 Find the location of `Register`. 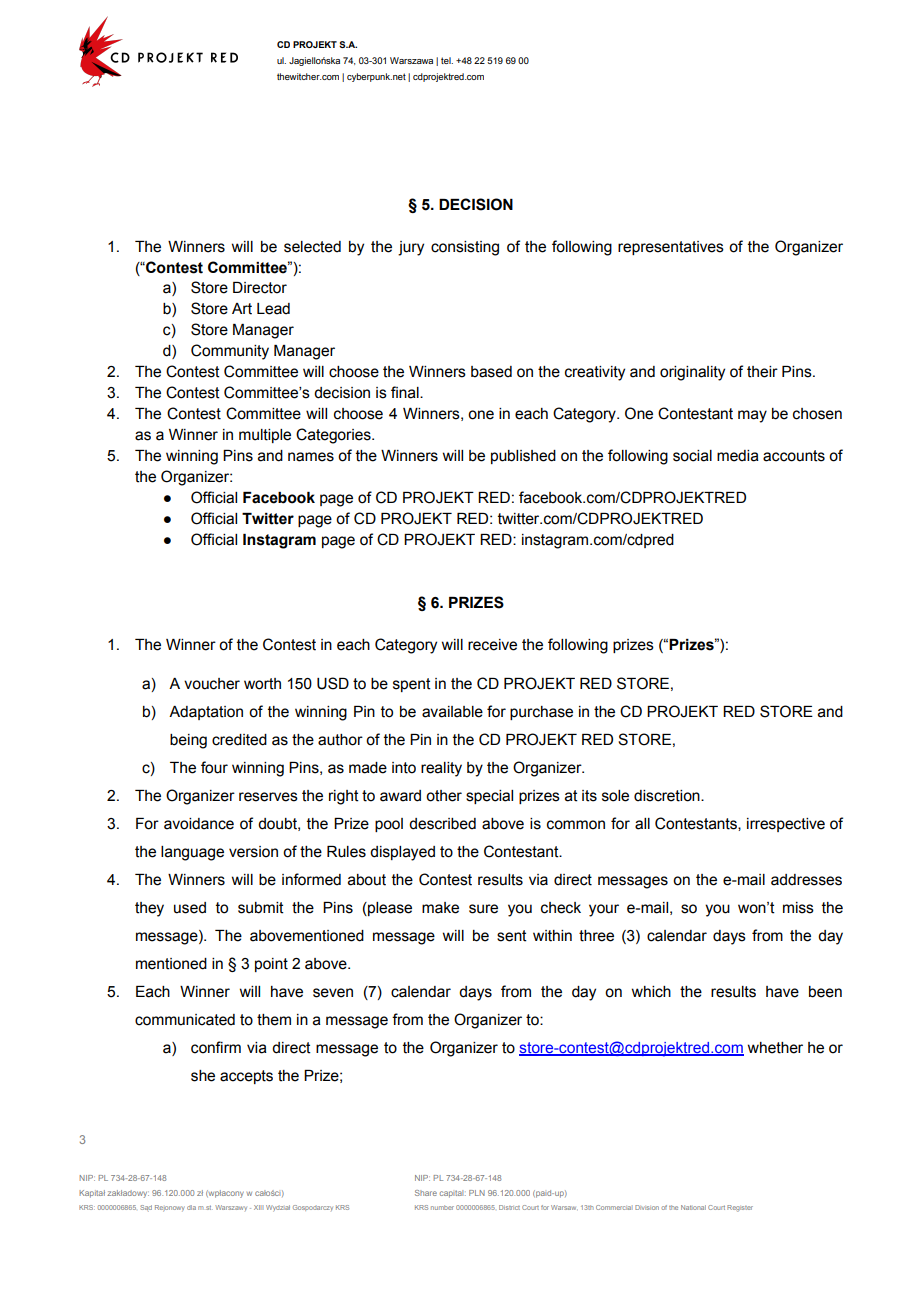

Register is located at coordinates (740, 1208).
